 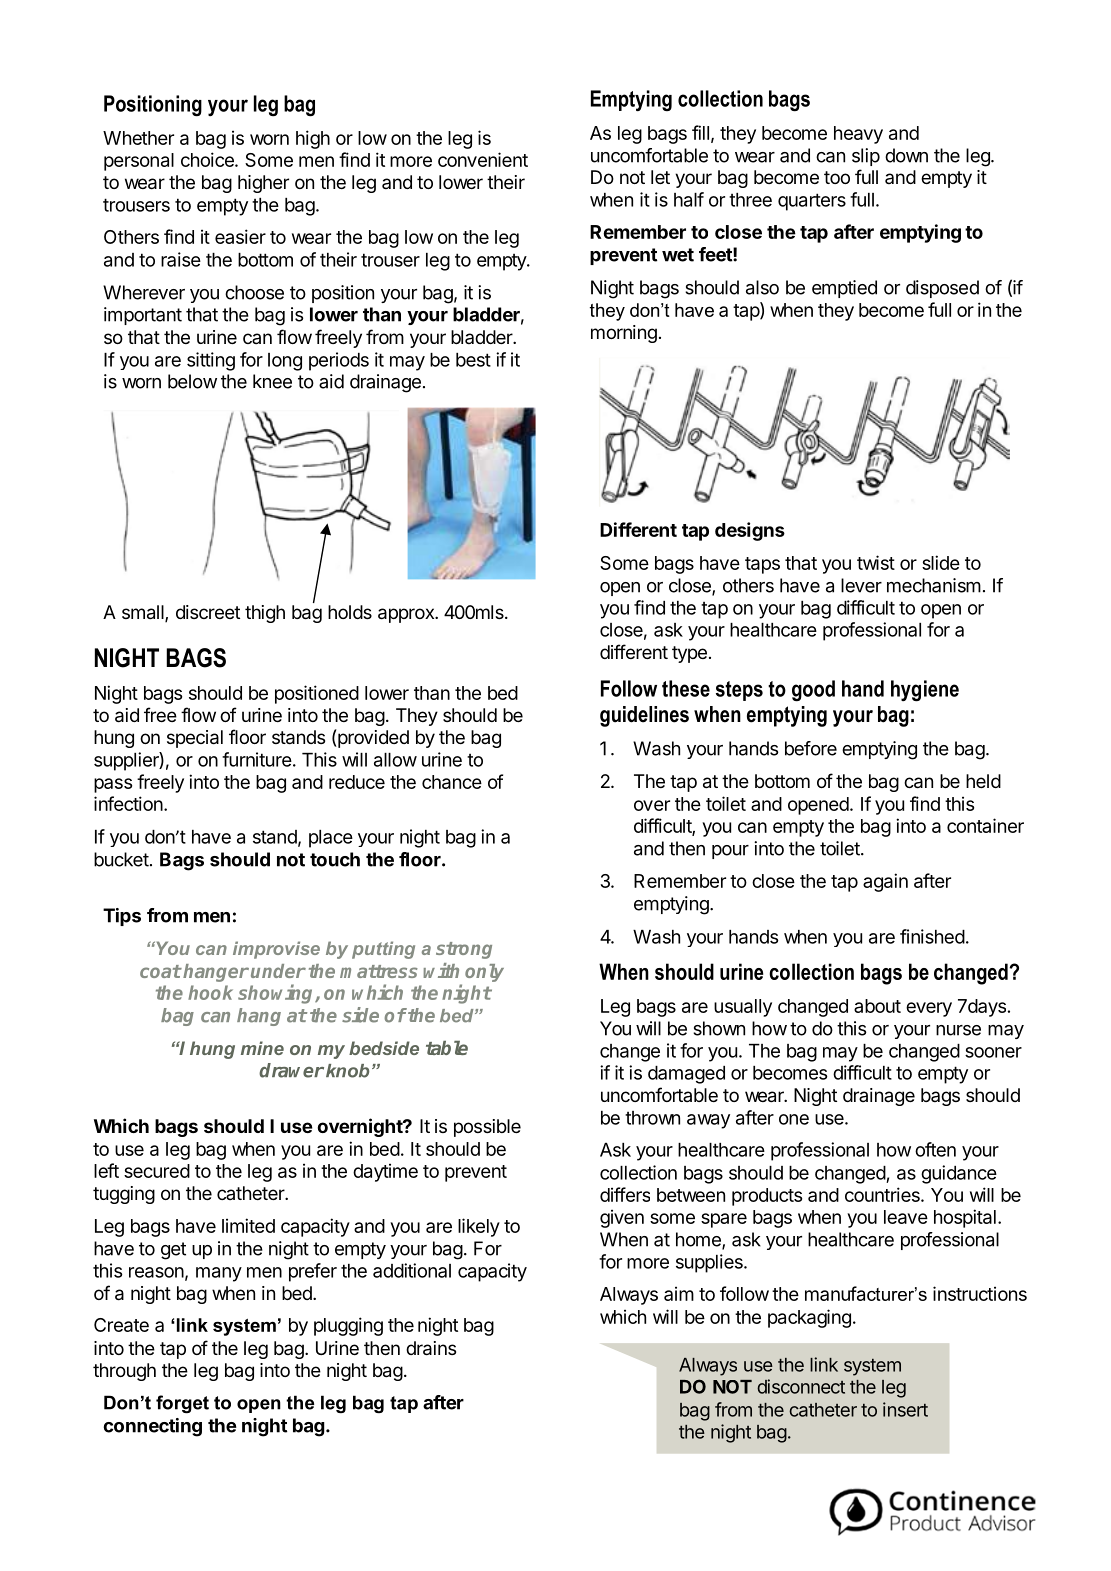 I want to click on furniture, so click(x=257, y=759).
